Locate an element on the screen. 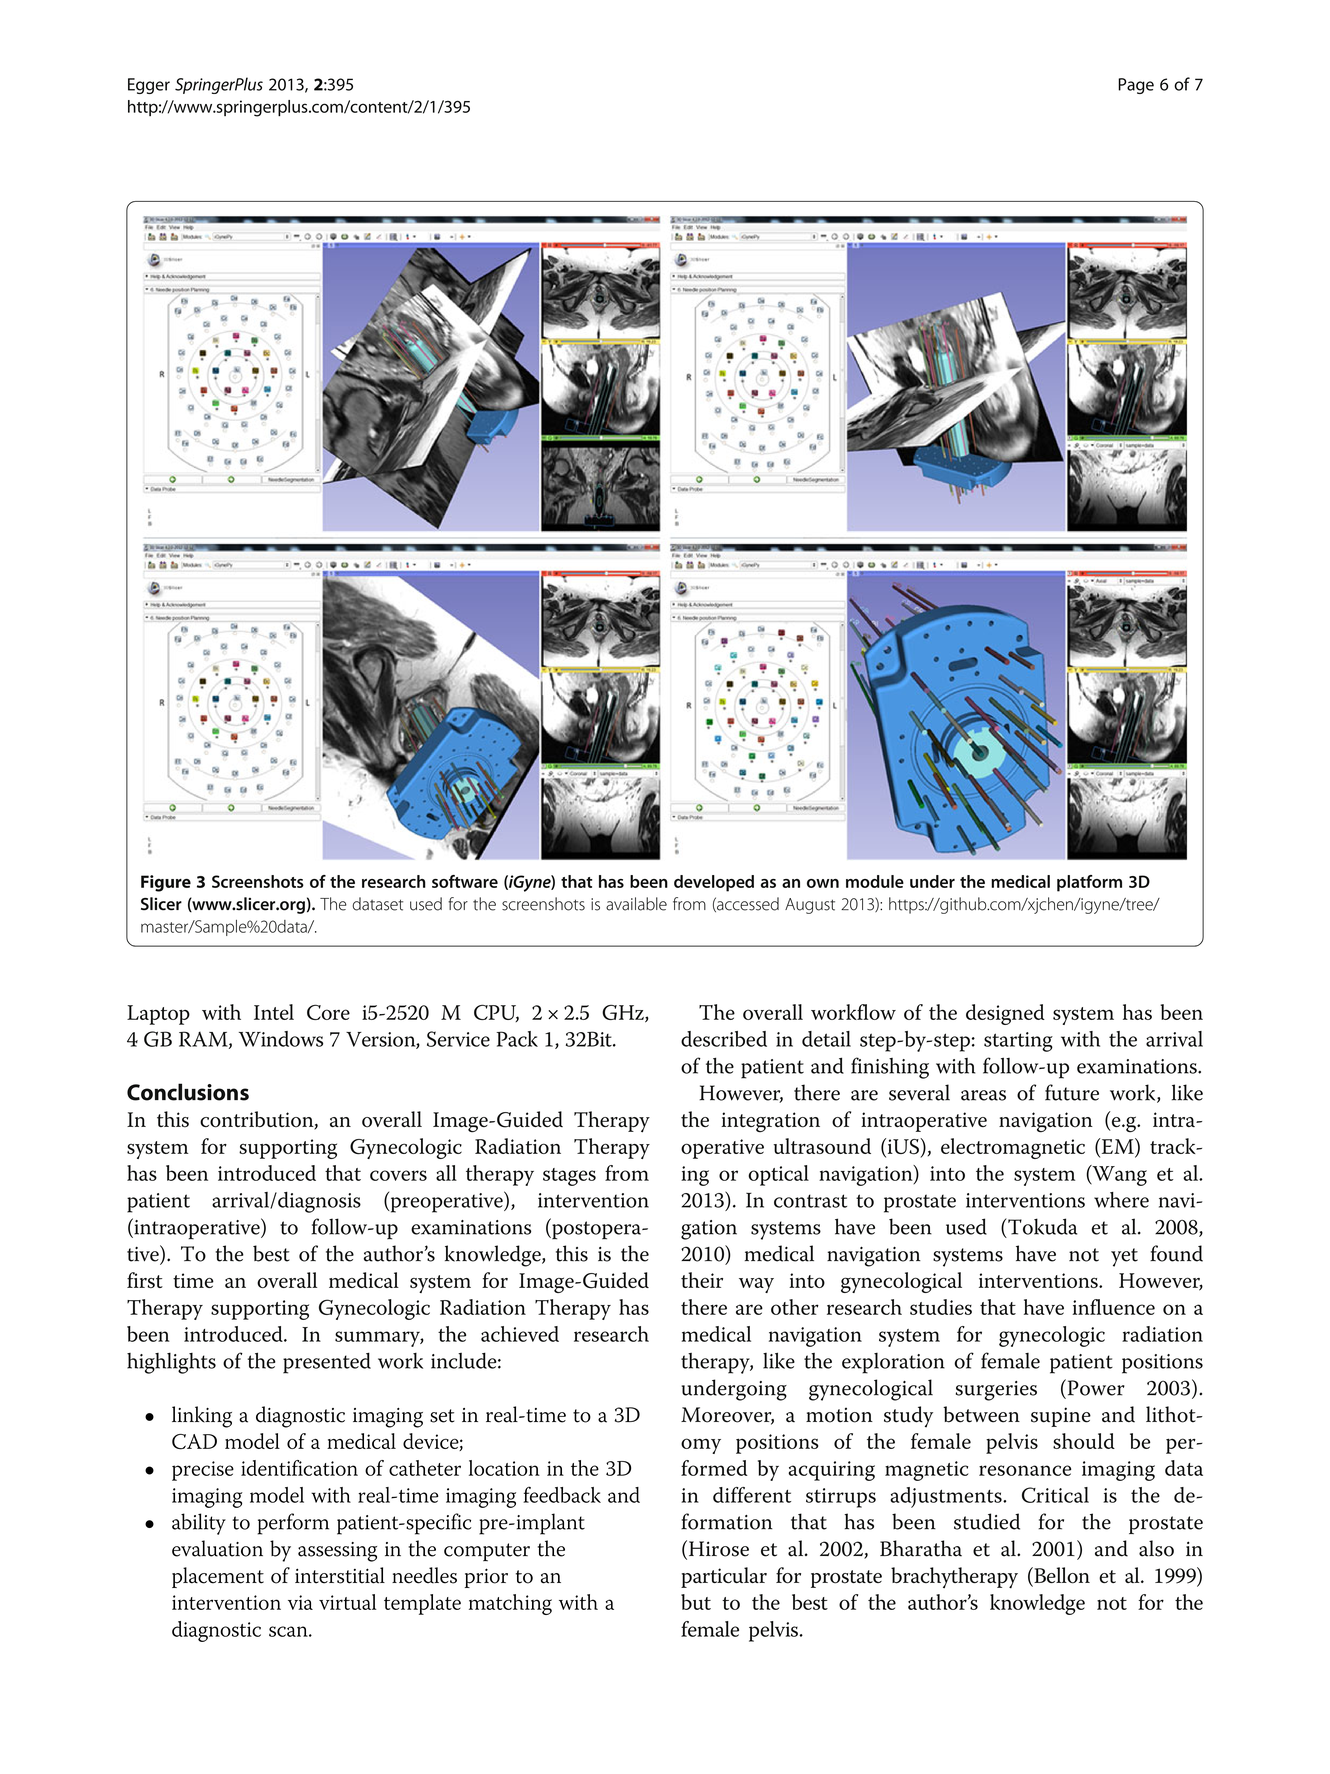 This screenshot has width=1330, height=1774. described is located at coordinates (724, 1039).
